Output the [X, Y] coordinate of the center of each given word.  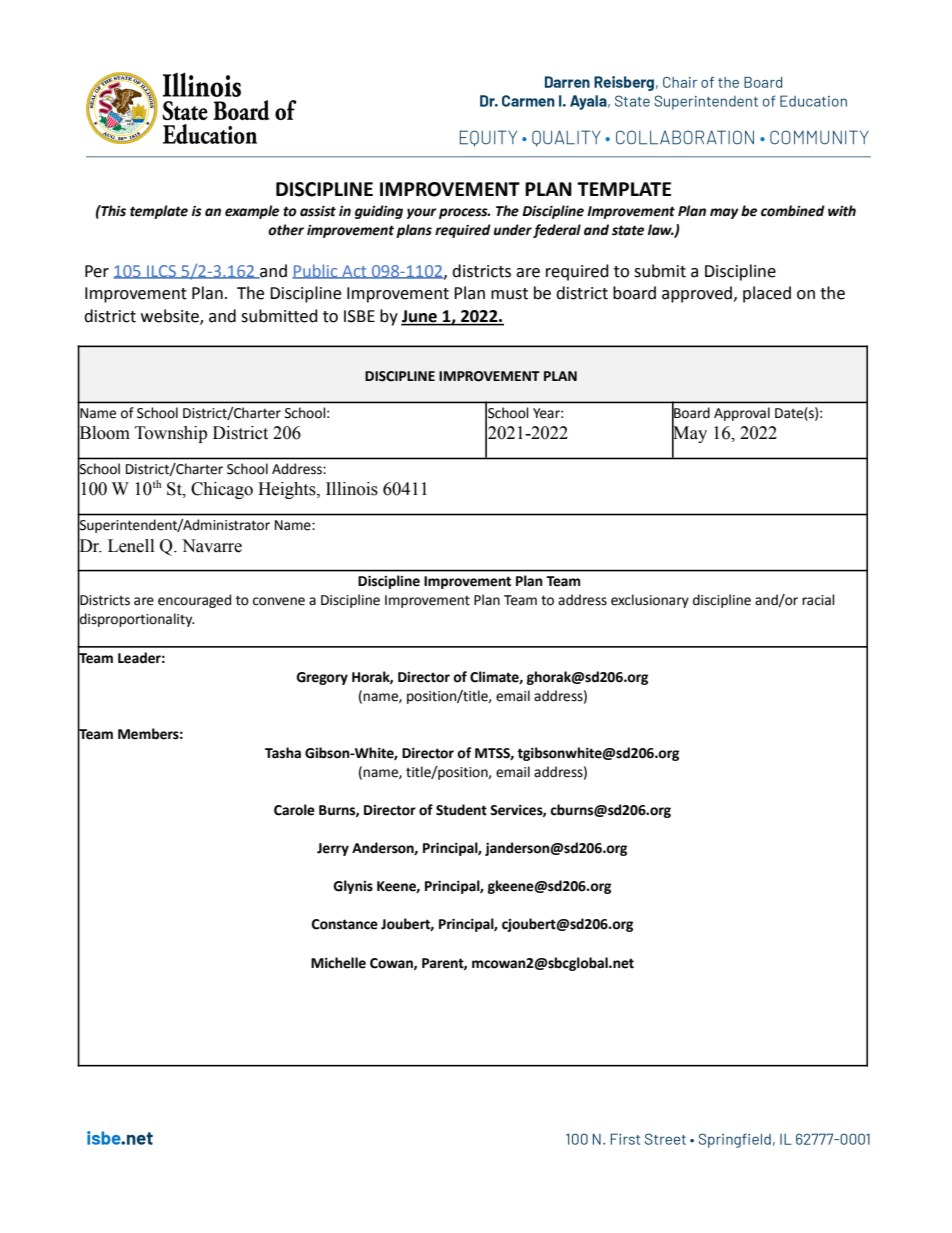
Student [461, 810]
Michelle [338, 963]
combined [793, 211]
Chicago [222, 490]
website [171, 317]
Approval [742, 414]
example [252, 212]
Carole [294, 810]
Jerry [333, 849]
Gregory [322, 678]
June [420, 317]
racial [818, 600]
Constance [345, 924]
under [513, 230]
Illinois [352, 489]
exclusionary [650, 601]
